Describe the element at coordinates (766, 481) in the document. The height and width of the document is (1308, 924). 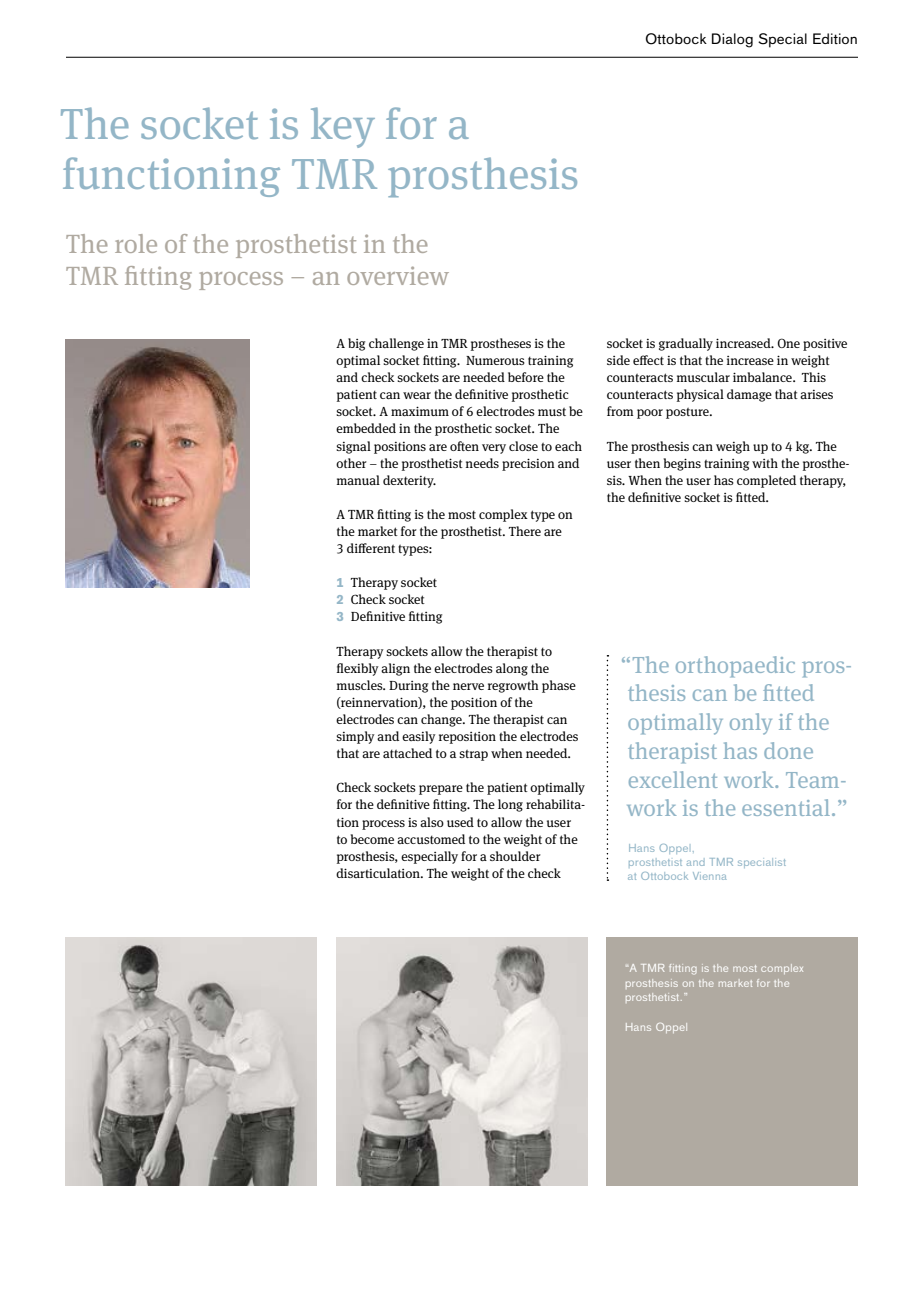
I see `completed` at that location.
